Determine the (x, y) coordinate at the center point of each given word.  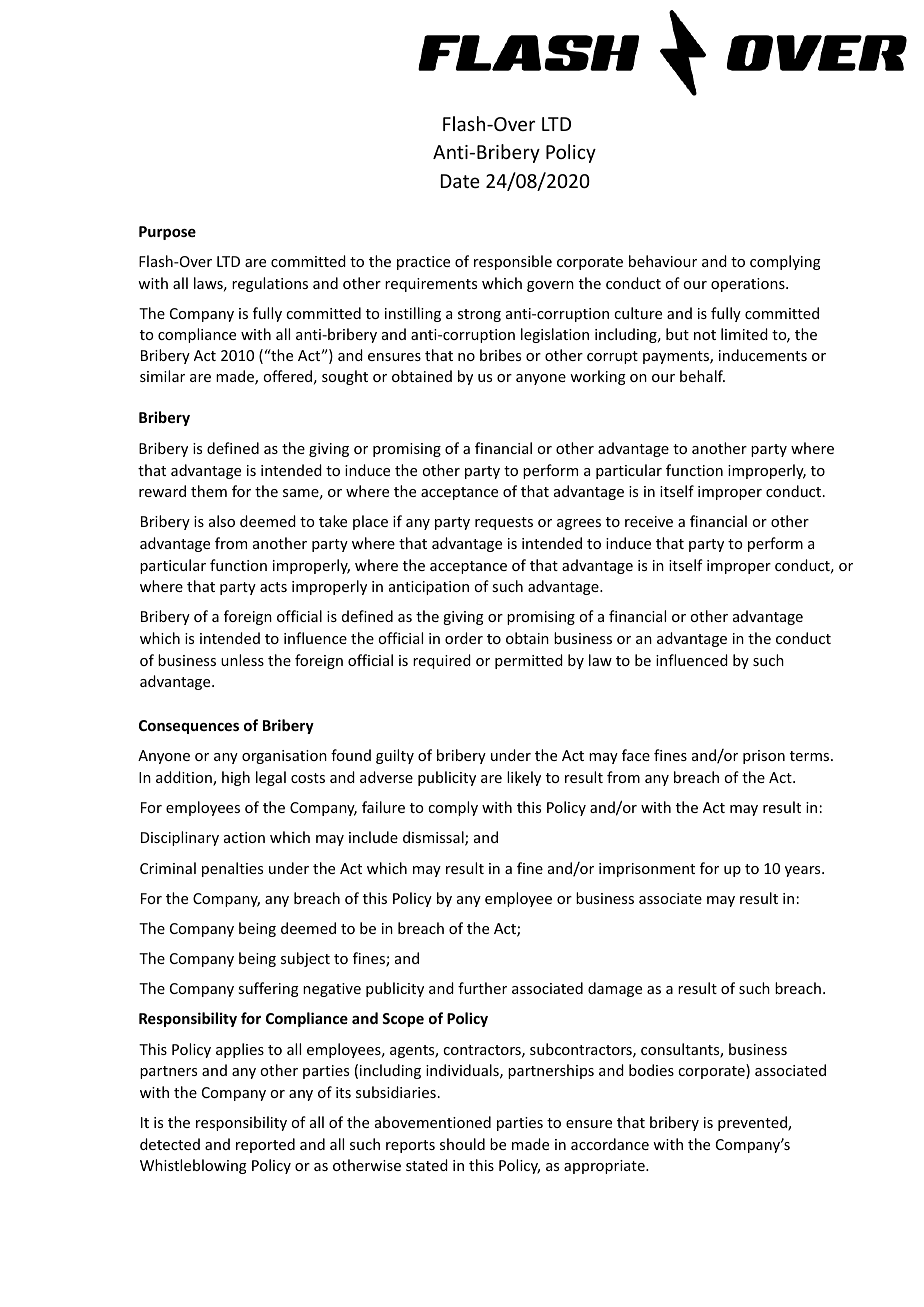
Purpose (167, 233)
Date (460, 181)
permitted (529, 661)
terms (811, 756)
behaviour (663, 261)
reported (265, 1145)
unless (242, 660)
